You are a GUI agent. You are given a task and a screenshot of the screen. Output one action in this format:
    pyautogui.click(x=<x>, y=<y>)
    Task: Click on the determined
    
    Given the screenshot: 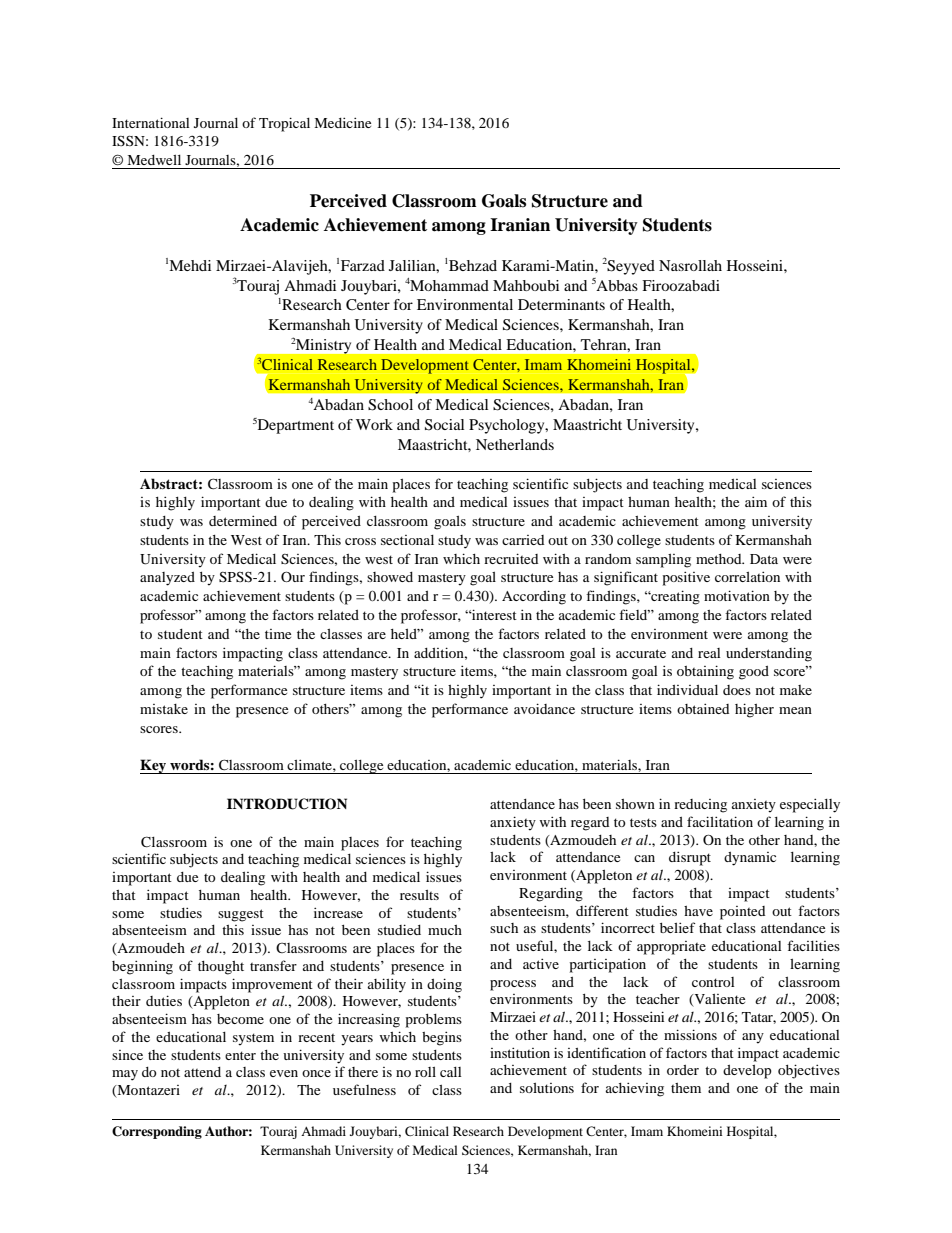 What is the action you would take?
    pyautogui.click(x=243, y=520)
